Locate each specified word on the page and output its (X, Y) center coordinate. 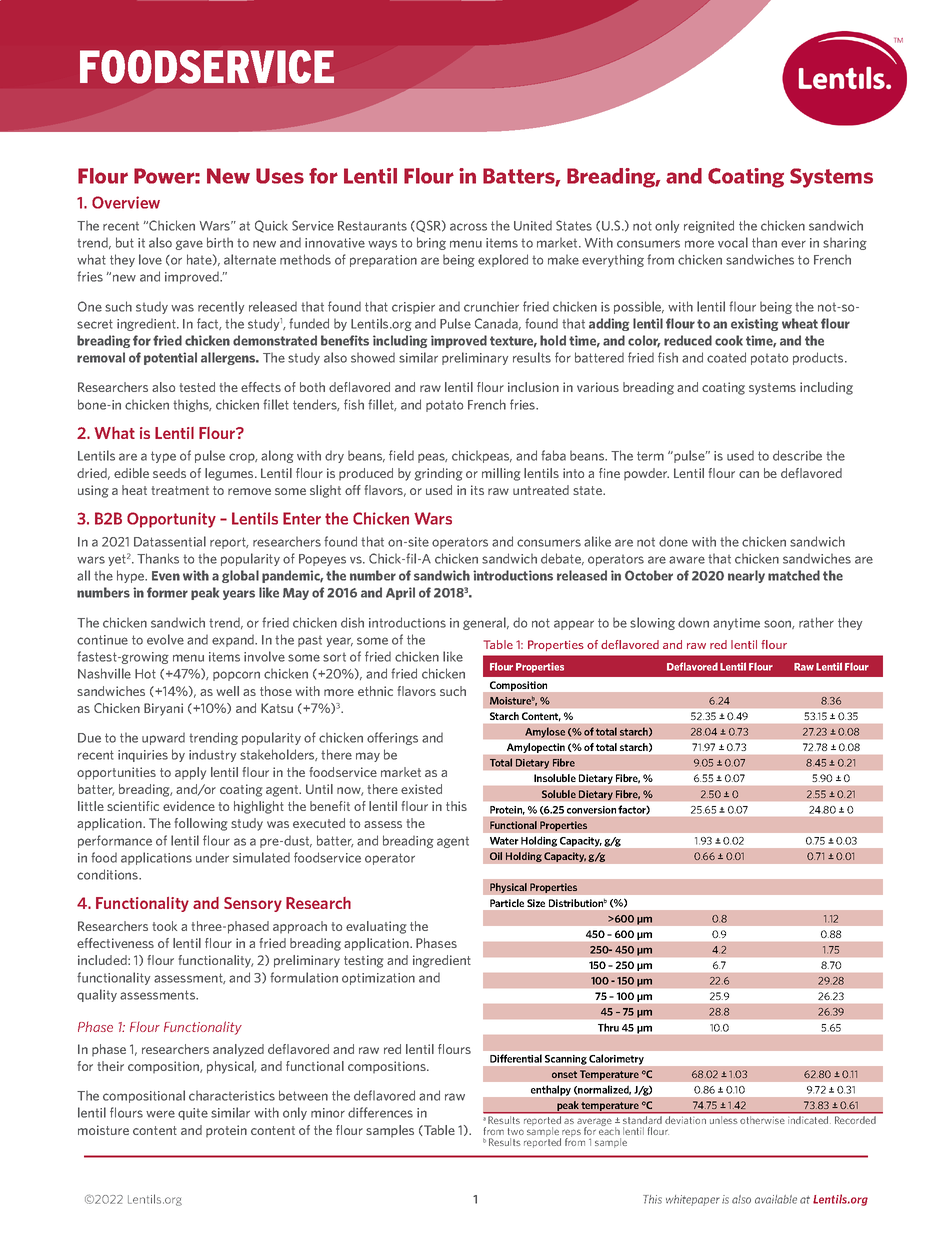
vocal (733, 242)
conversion (591, 810)
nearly (746, 576)
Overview (126, 202)
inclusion (533, 387)
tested (197, 387)
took (164, 926)
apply (190, 773)
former (167, 592)
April (400, 593)
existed (421, 789)
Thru (608, 1027)
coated (726, 357)
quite (193, 1114)
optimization (378, 979)
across (468, 227)
